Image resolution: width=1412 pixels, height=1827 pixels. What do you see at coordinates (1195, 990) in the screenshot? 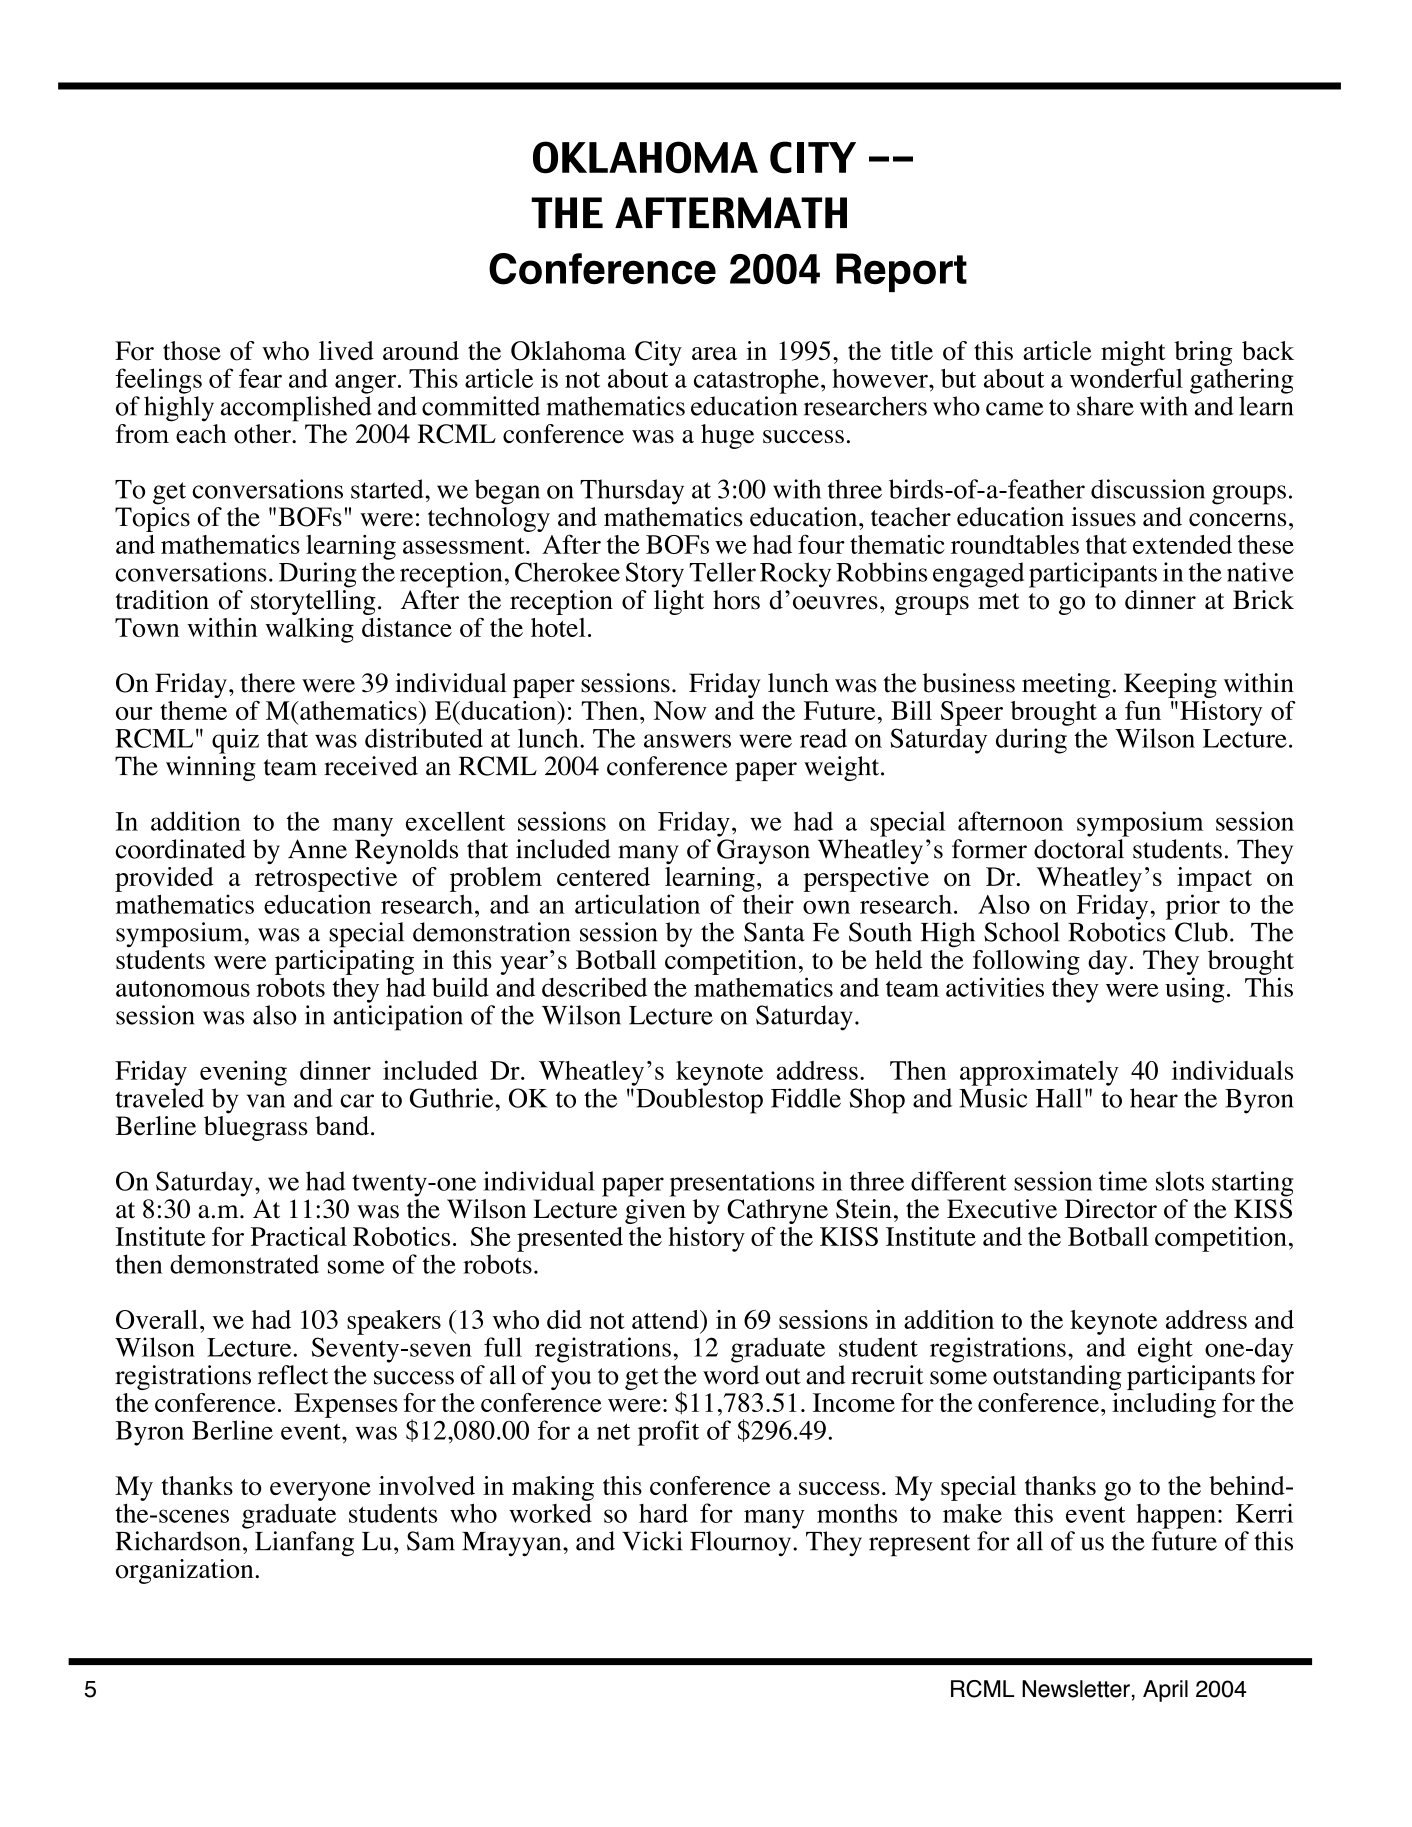
I see `using` at bounding box center [1195, 990].
